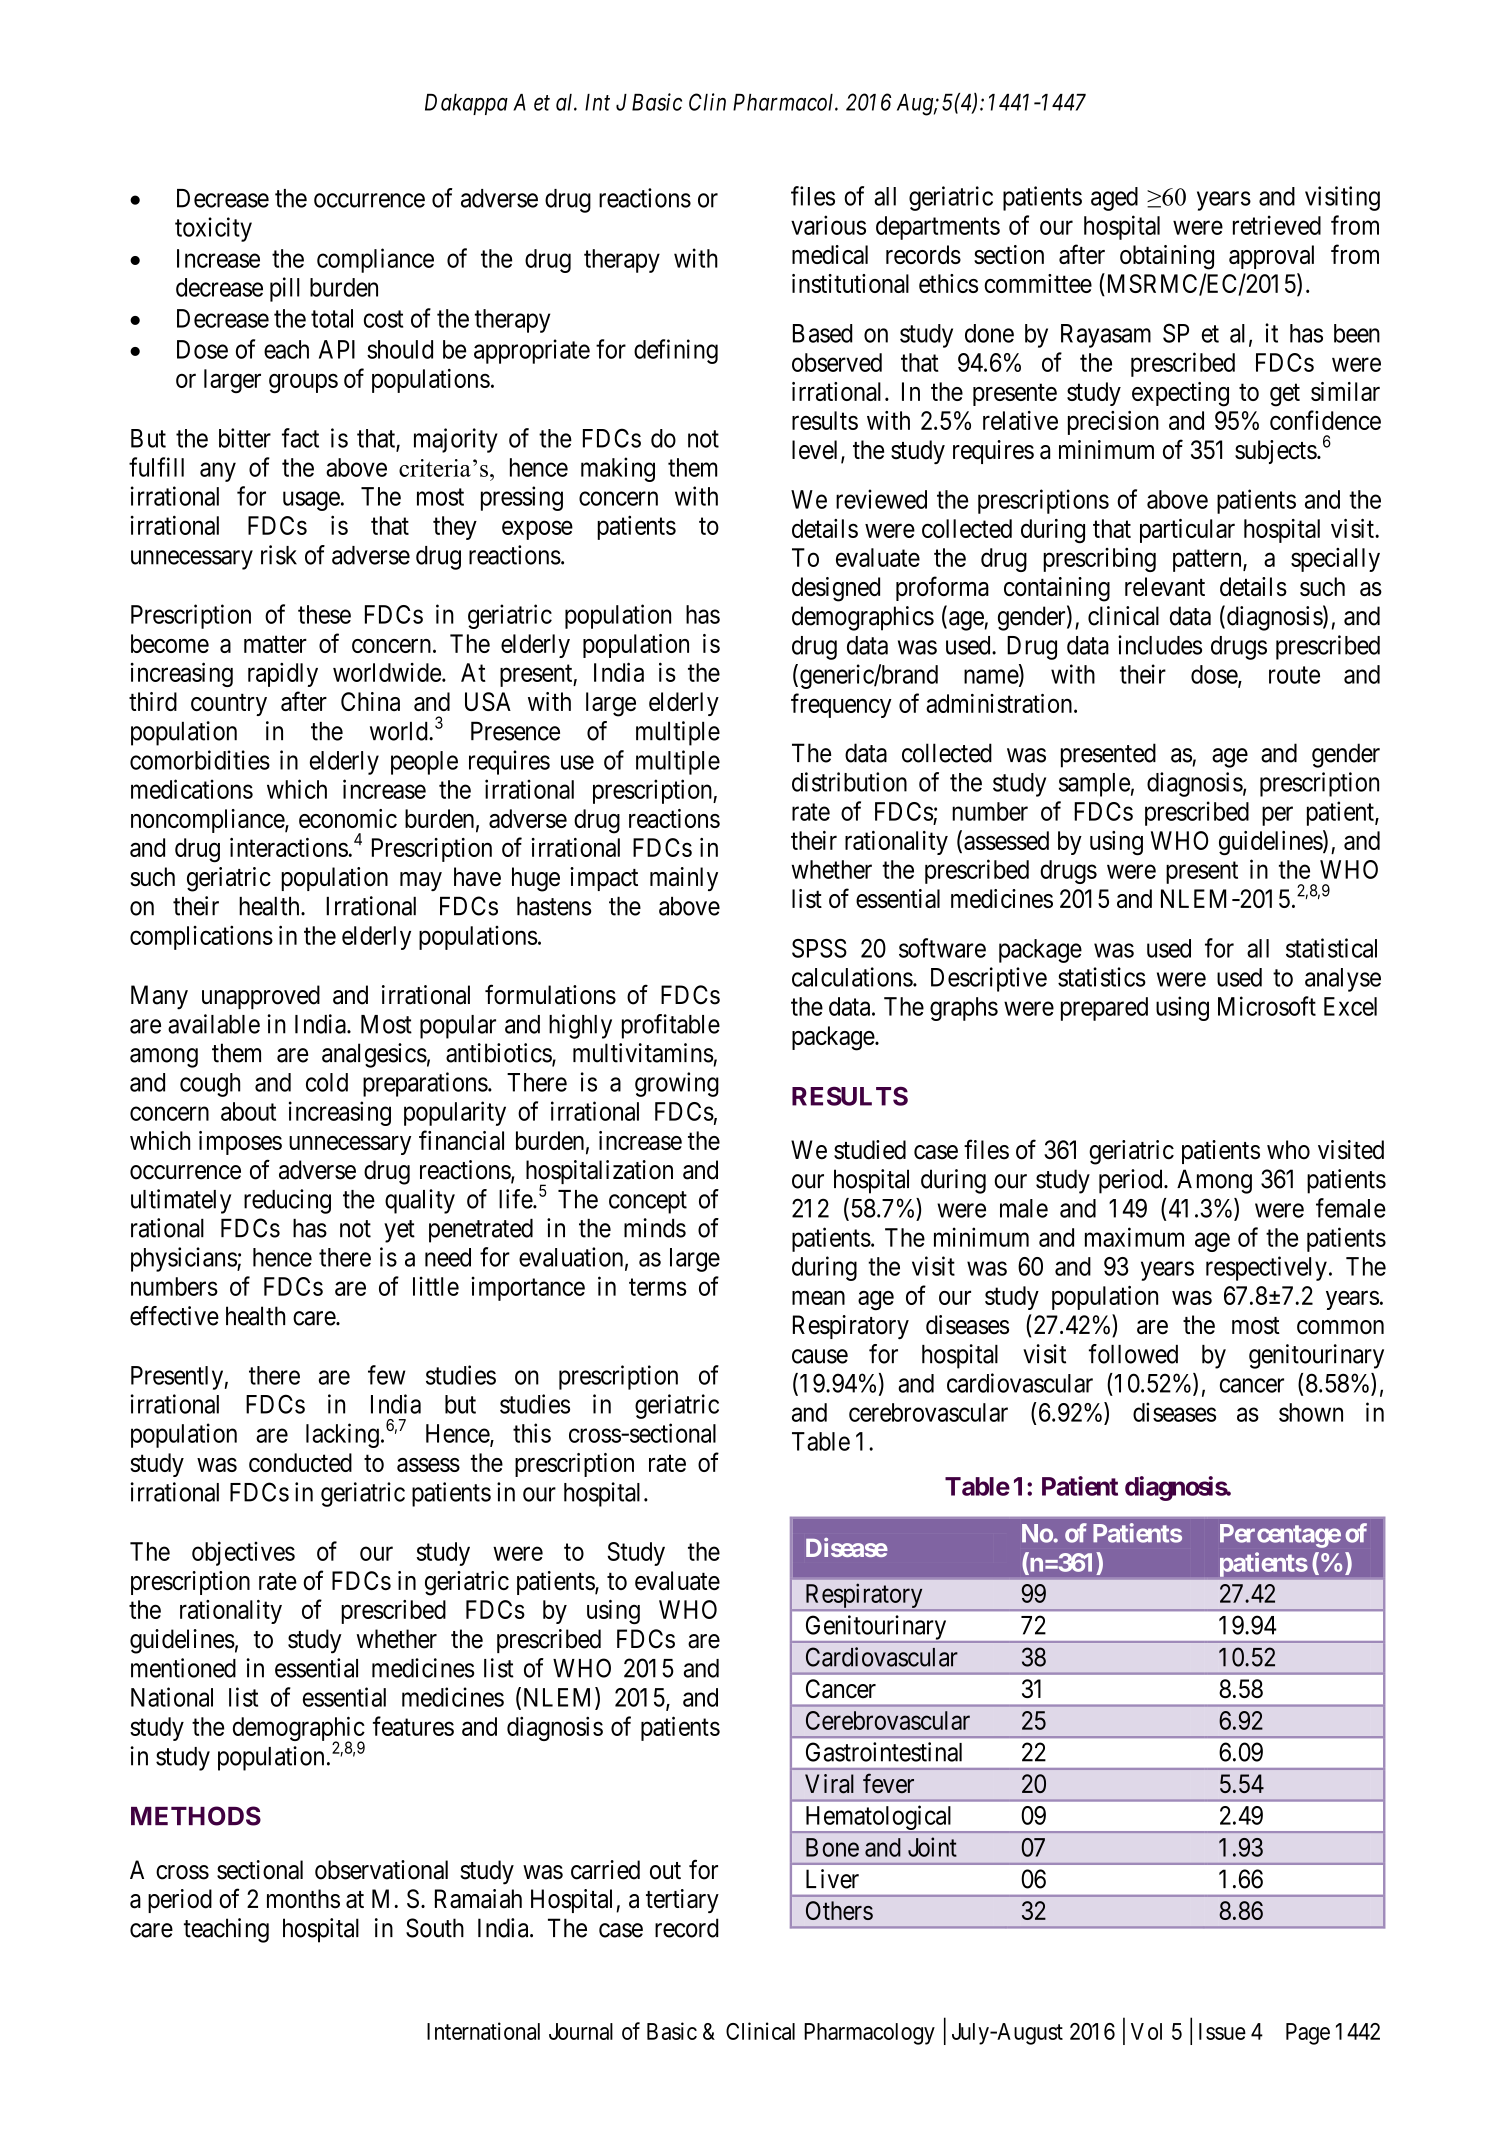  I want to click on obtaining, so click(1167, 257).
